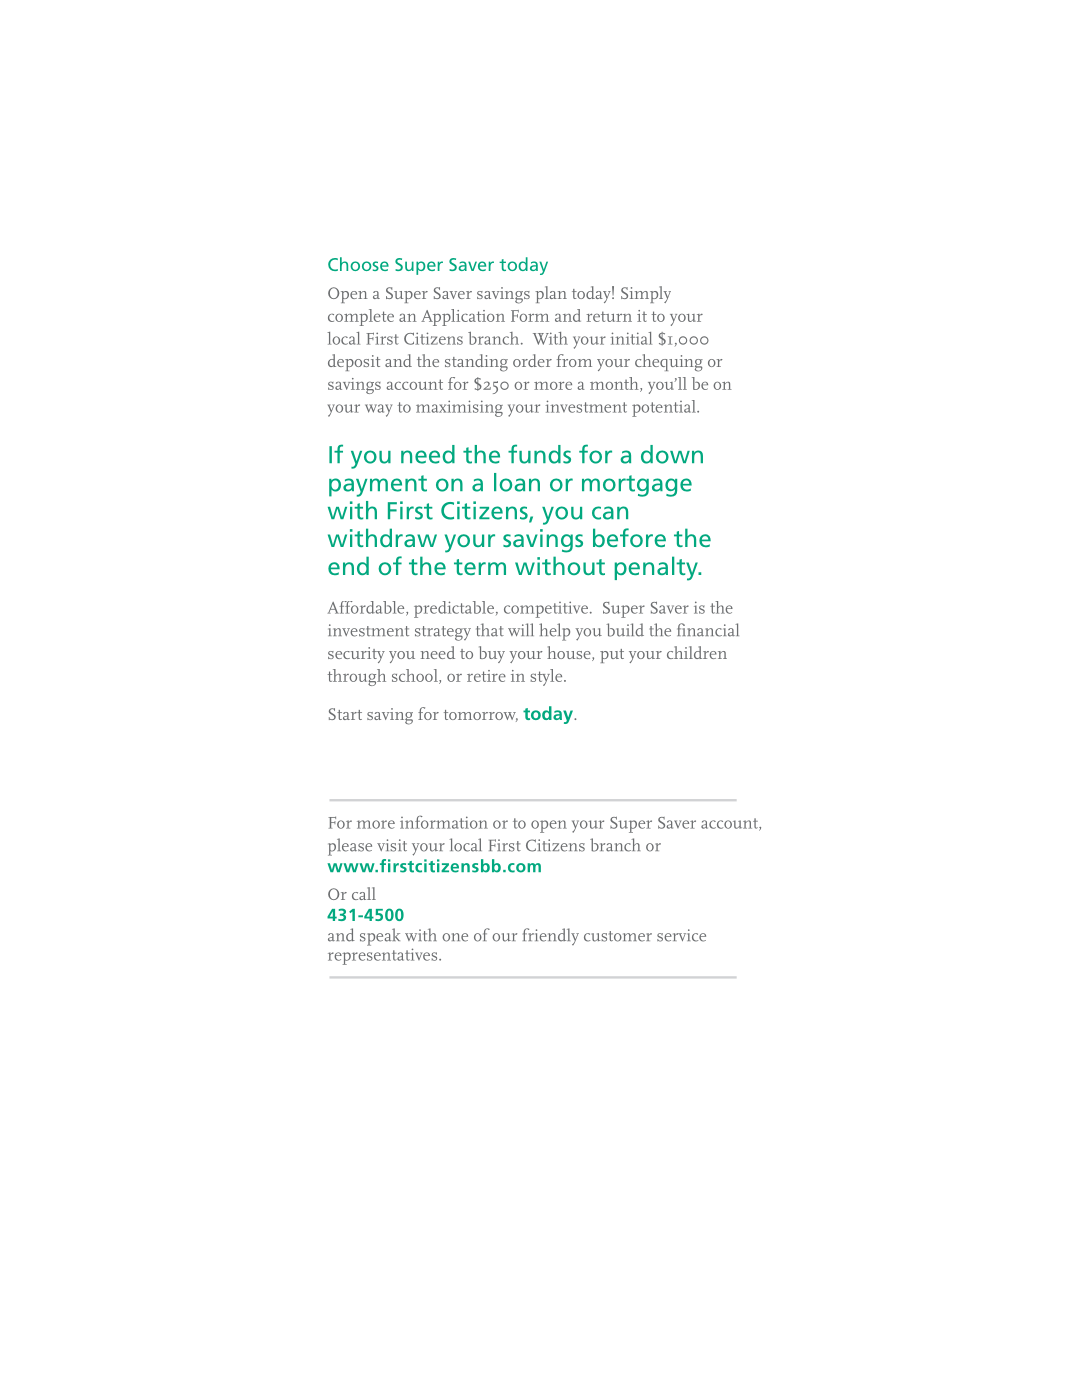 Image resolution: width=1069 pixels, height=1384 pixels. Describe the element at coordinates (380, 937) in the screenshot. I see `speak` at that location.
